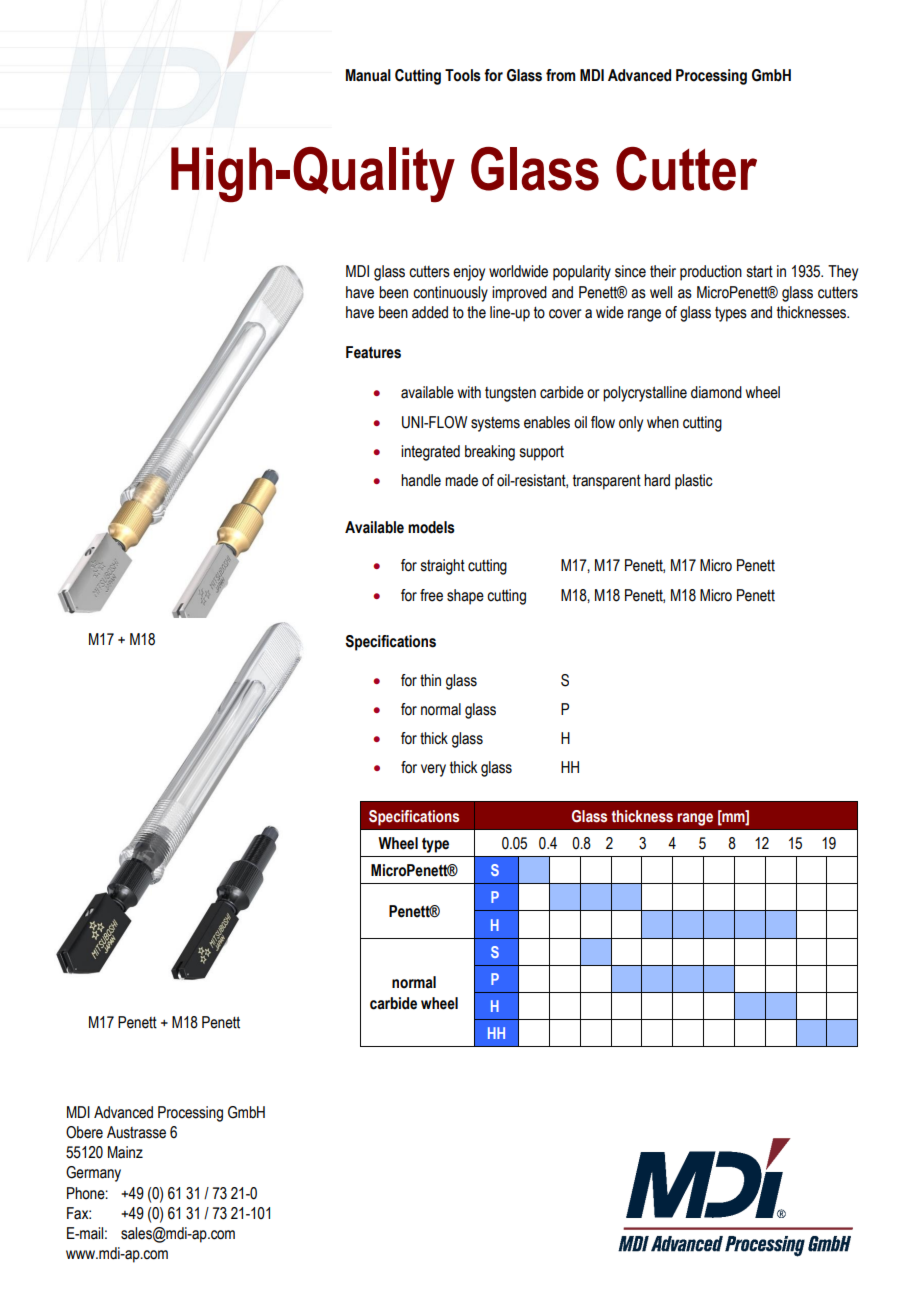 The width and height of the document is (924, 1308). What do you see at coordinates (465, 597) in the document?
I see `shape` at bounding box center [465, 597].
